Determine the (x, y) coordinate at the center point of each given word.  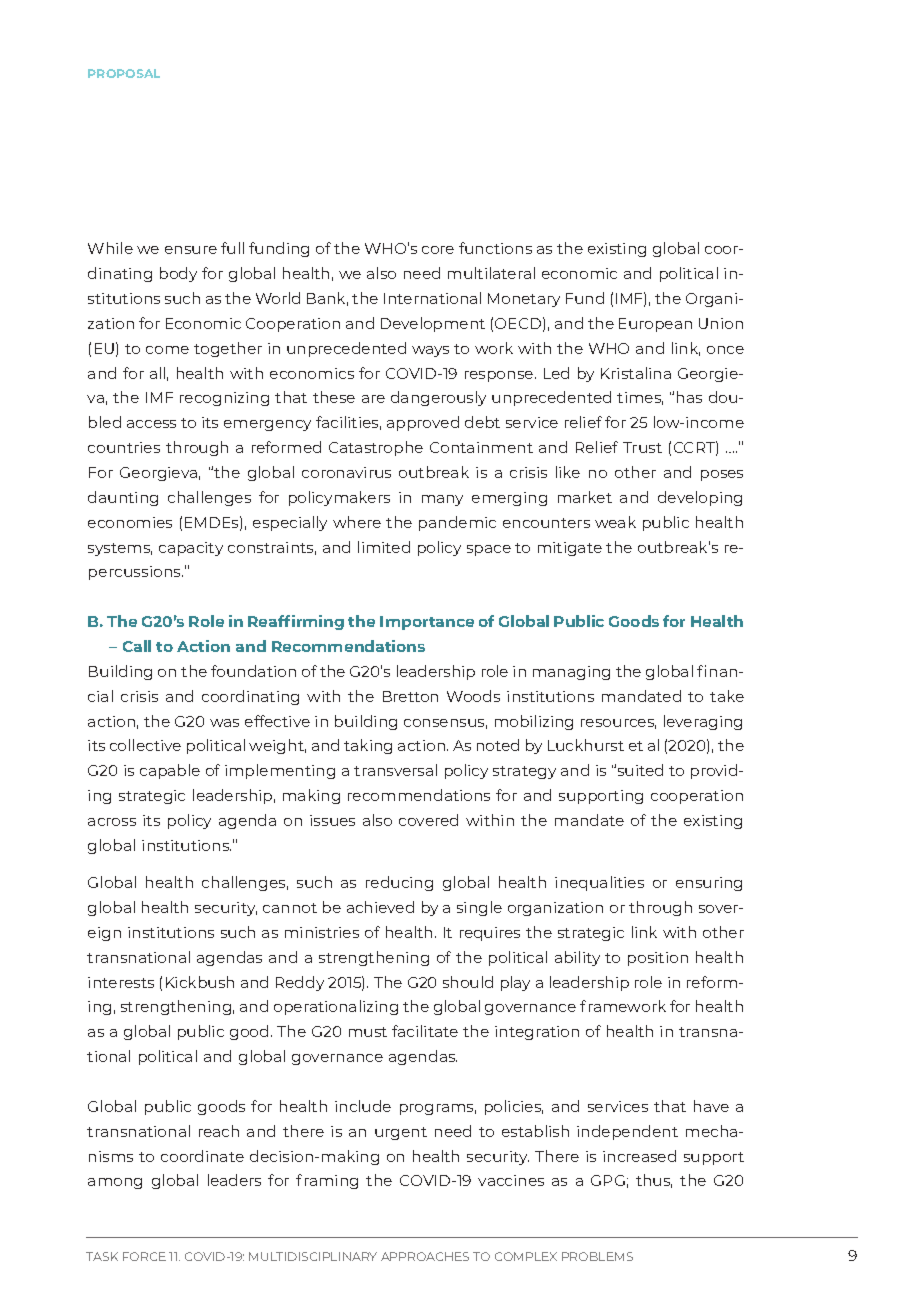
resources (618, 724)
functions (495, 248)
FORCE (144, 1256)
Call (137, 646)
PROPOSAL (124, 73)
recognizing (224, 399)
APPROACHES (425, 1256)
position (658, 959)
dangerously (438, 398)
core (438, 250)
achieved (380, 907)
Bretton (410, 696)
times (640, 398)
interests (121, 982)
